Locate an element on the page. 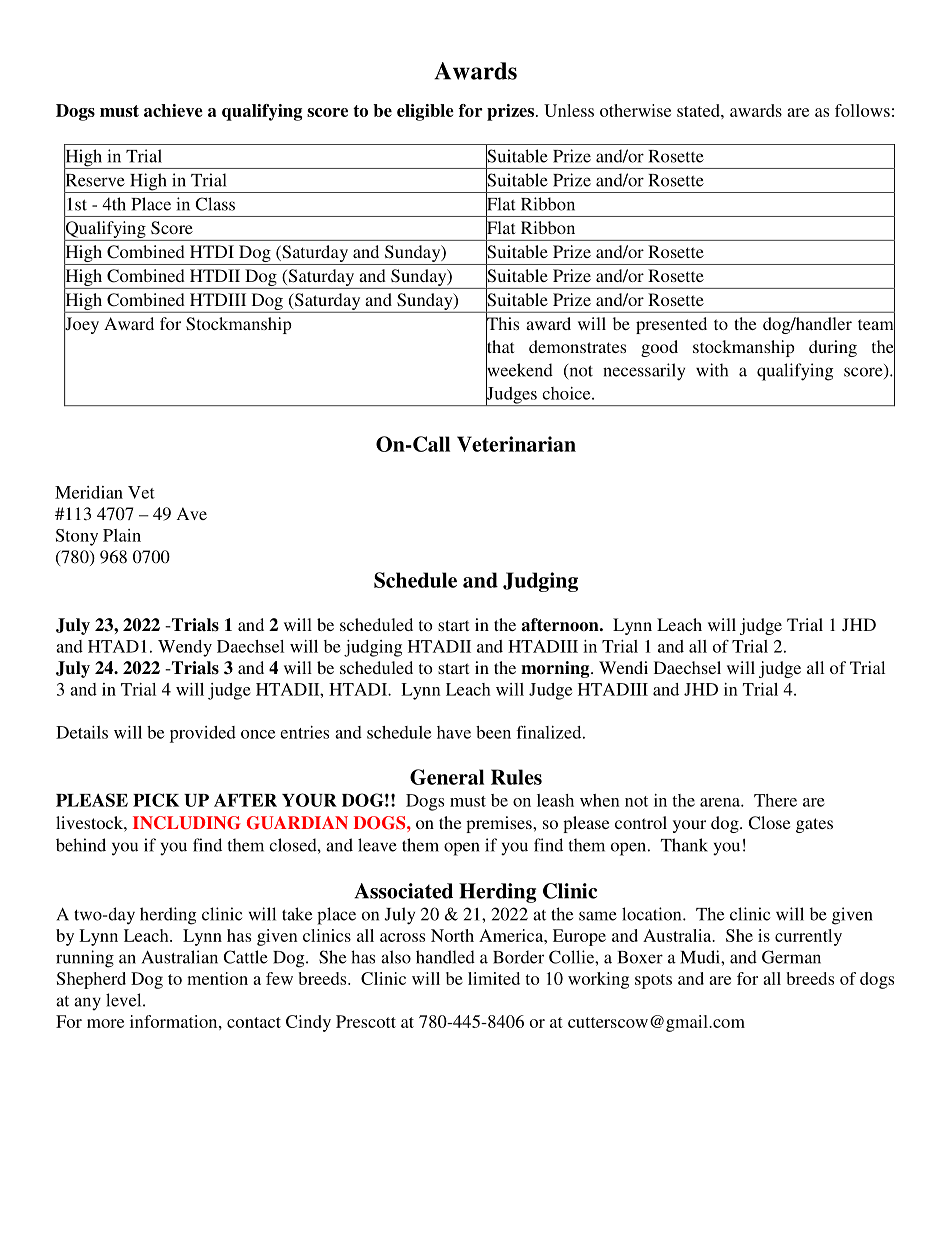 The width and height of the page is (952, 1233). that is located at coordinates (500, 347).
